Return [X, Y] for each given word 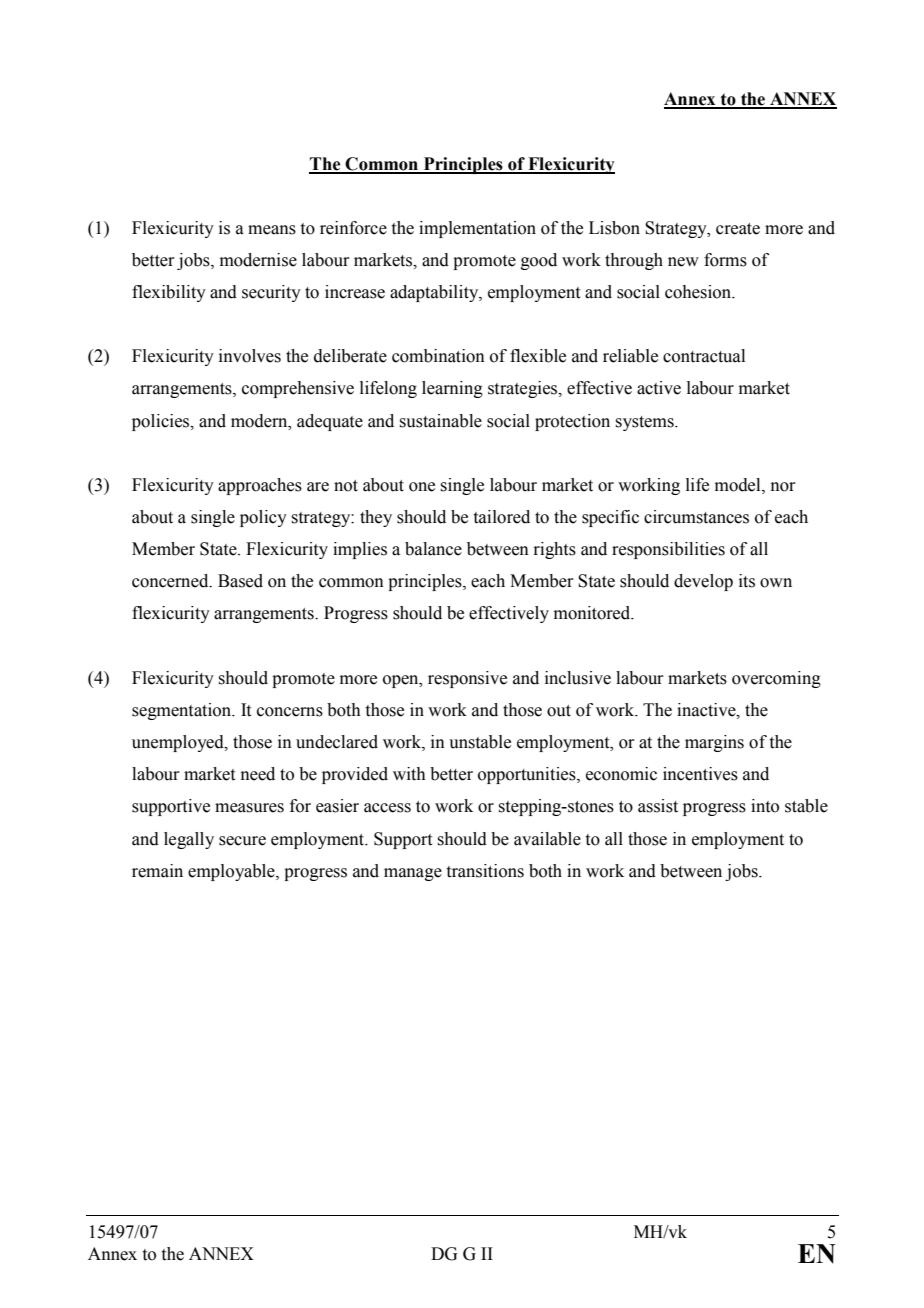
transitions [485, 871]
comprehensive [298, 389]
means [272, 230]
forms [725, 260]
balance [433, 549]
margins [714, 743]
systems [645, 423]
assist [658, 806]
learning [452, 389]
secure [242, 841]
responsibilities [668, 550]
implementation [477, 229]
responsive [467, 679]
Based [240, 581]
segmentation [183, 711]
